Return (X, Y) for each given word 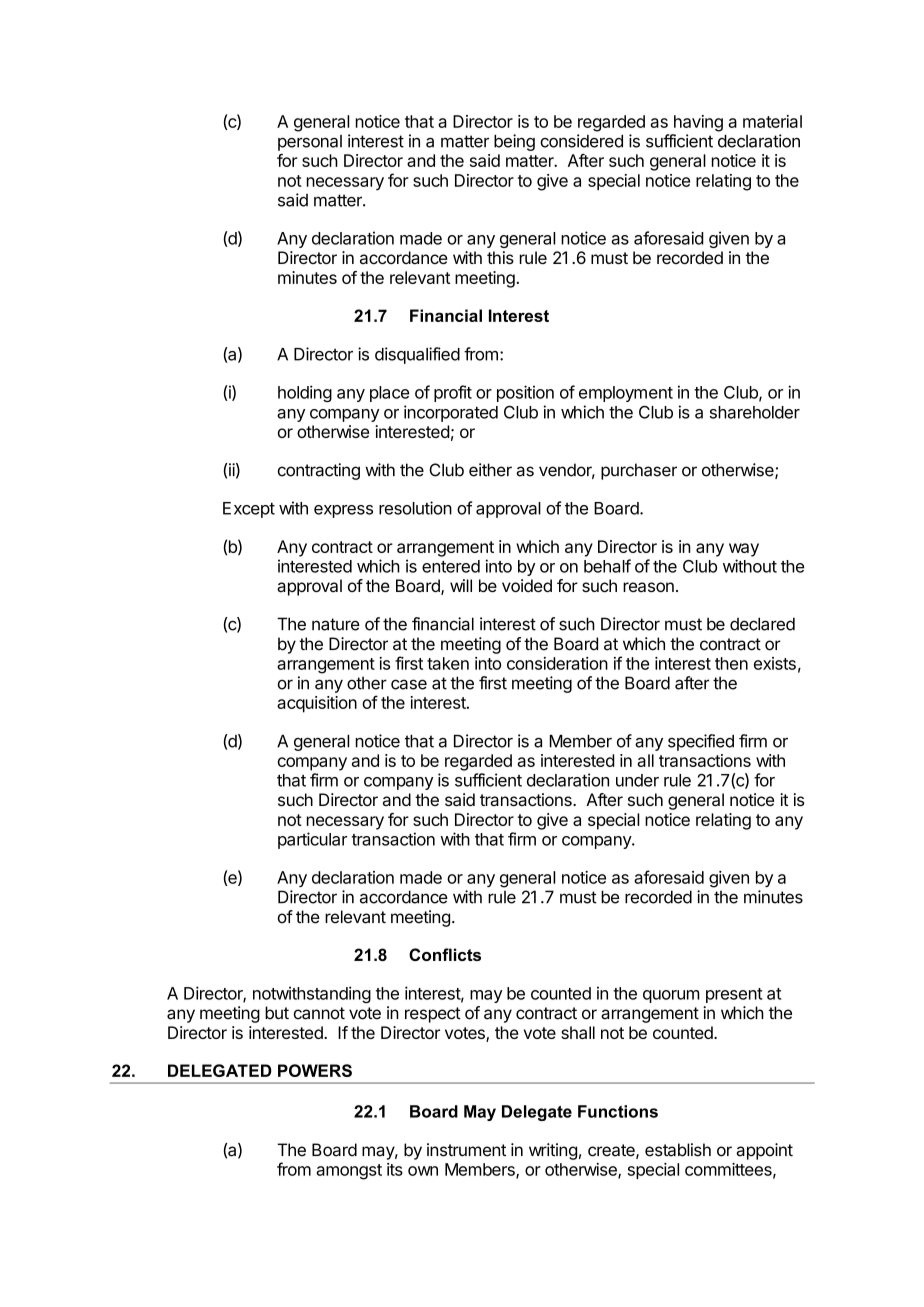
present (734, 995)
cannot (319, 1013)
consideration (557, 663)
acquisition (317, 704)
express (343, 511)
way (744, 550)
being (514, 142)
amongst (349, 1172)
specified (701, 742)
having (698, 123)
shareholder (754, 412)
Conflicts (445, 954)
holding (305, 393)
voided (527, 585)
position (525, 393)
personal (310, 143)
